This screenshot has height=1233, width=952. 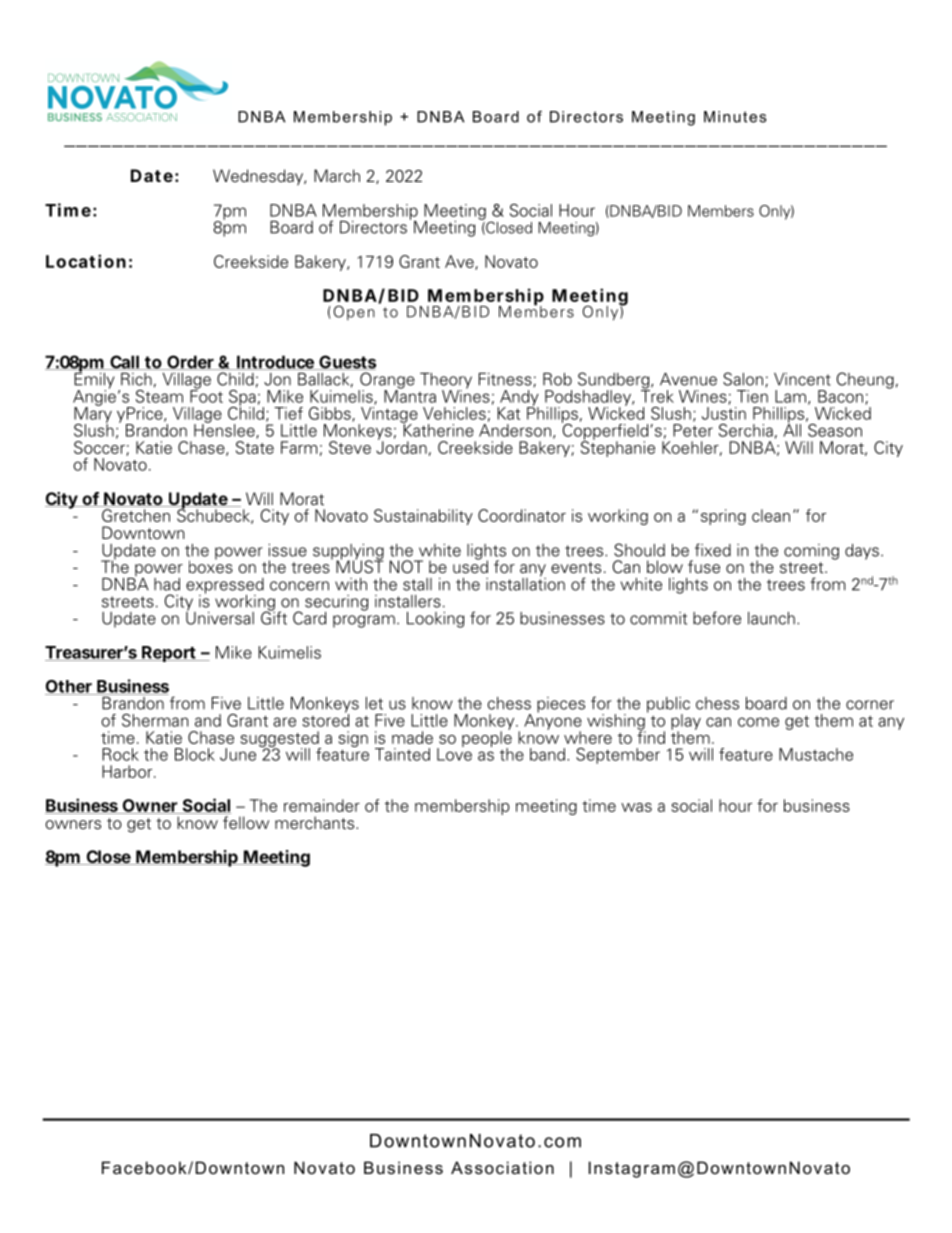 What do you see at coordinates (435, 620) in the screenshot?
I see `Looking` at bounding box center [435, 620].
